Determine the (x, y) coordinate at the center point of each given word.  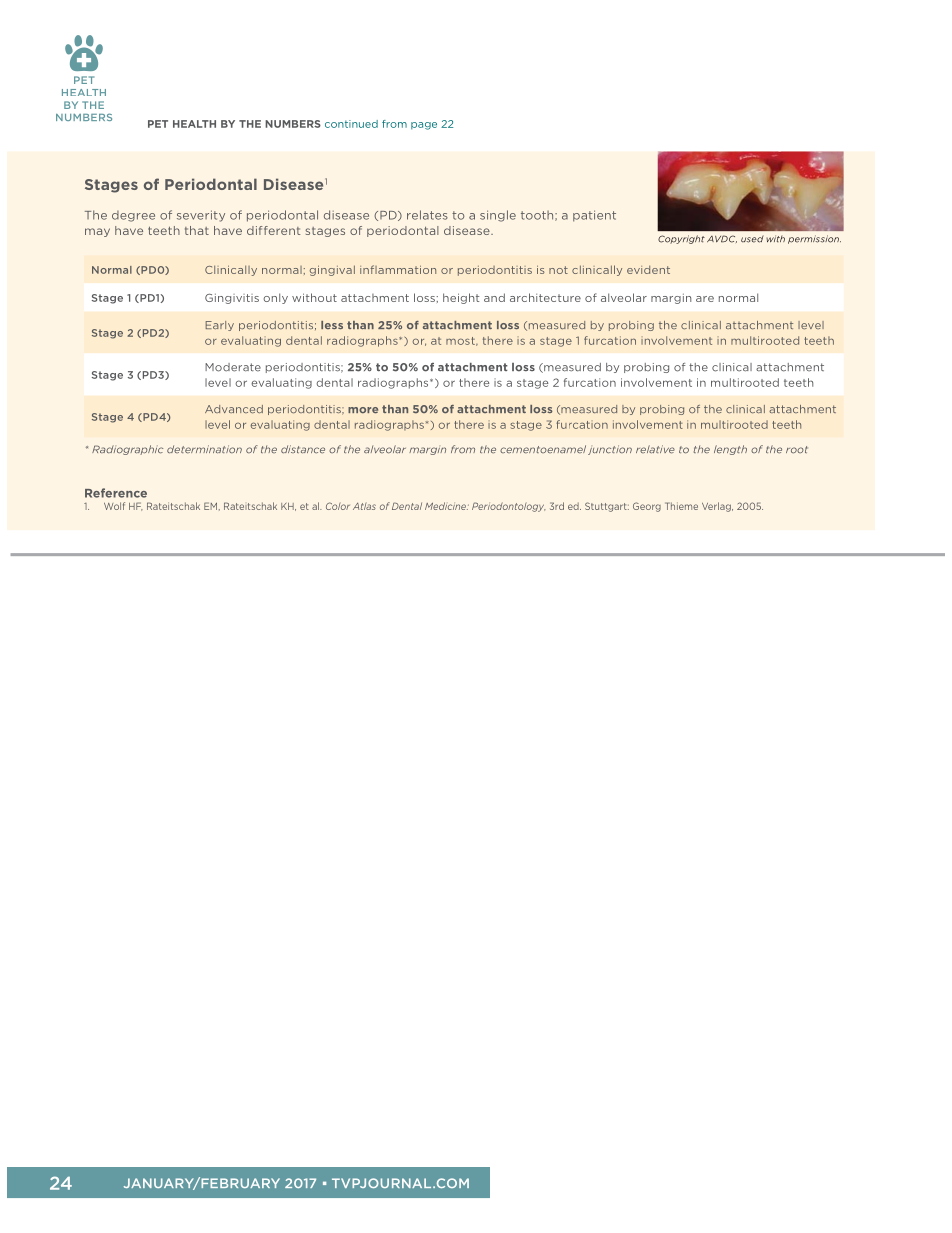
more (363, 410)
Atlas (364, 506)
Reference (116, 493)
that (197, 230)
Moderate (233, 367)
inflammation (398, 269)
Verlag (717, 507)
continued (351, 124)
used (752, 239)
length (730, 450)
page (424, 126)
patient (594, 216)
